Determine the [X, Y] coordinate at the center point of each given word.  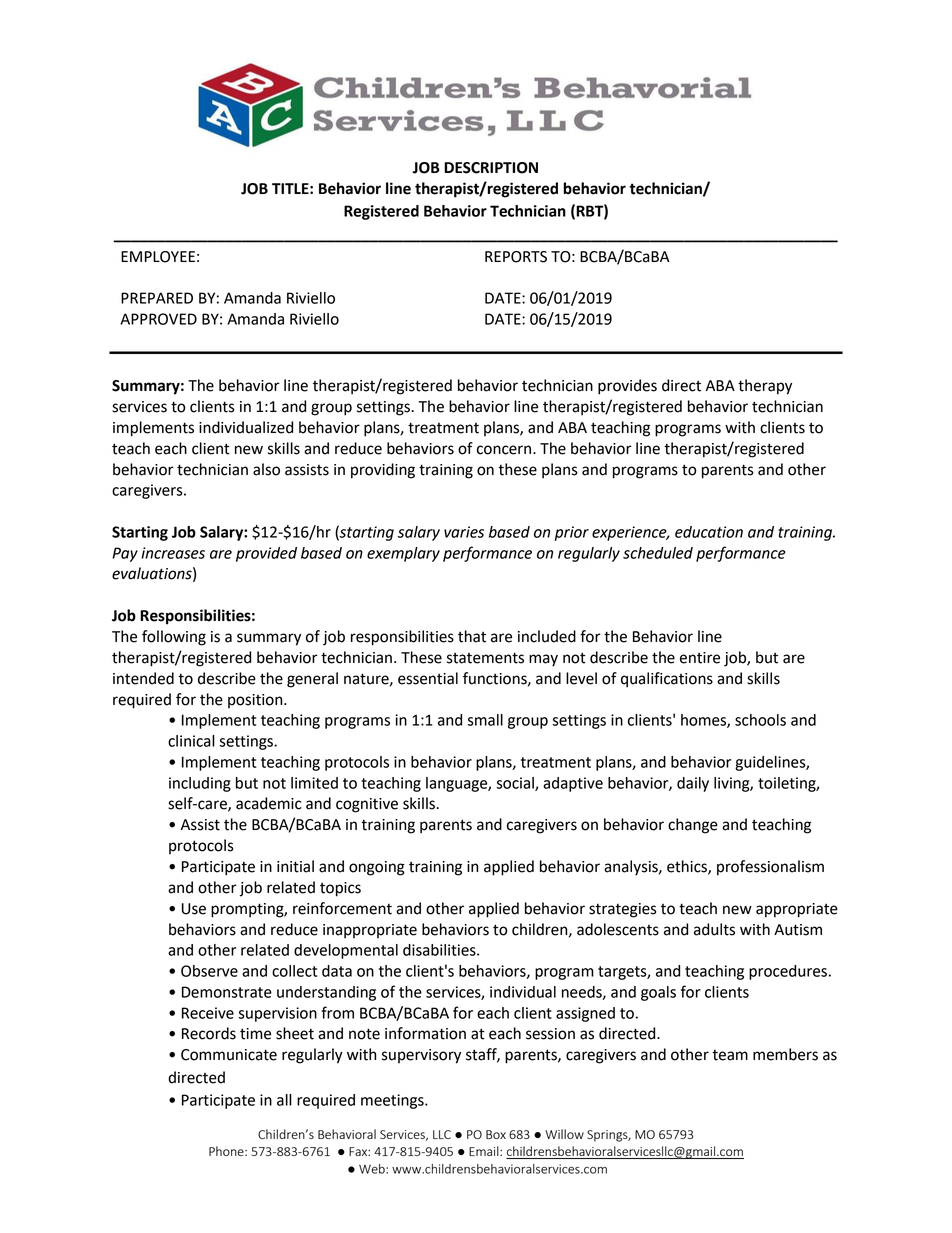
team [730, 1055]
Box [496, 1134]
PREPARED [157, 298]
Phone [227, 1151]
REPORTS [516, 257]
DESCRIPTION [491, 168]
